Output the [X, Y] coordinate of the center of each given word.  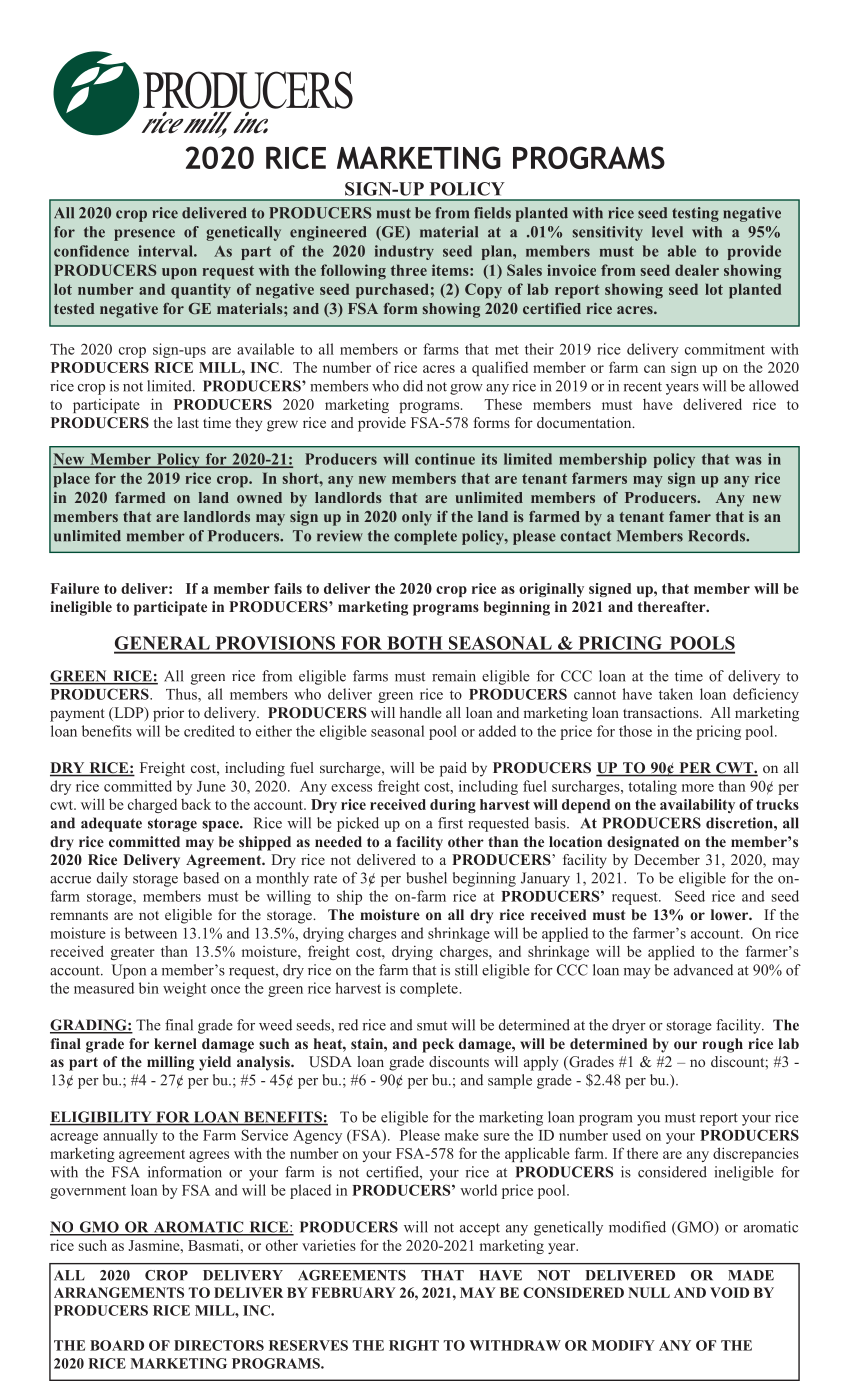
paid [453, 769]
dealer [697, 270]
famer [690, 516]
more [698, 788]
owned [259, 497]
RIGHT [414, 1345]
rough [722, 1045]
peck [438, 1045]
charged [152, 805]
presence [144, 235]
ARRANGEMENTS [119, 1292]
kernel [175, 1043]
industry [404, 252]
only [417, 518]
